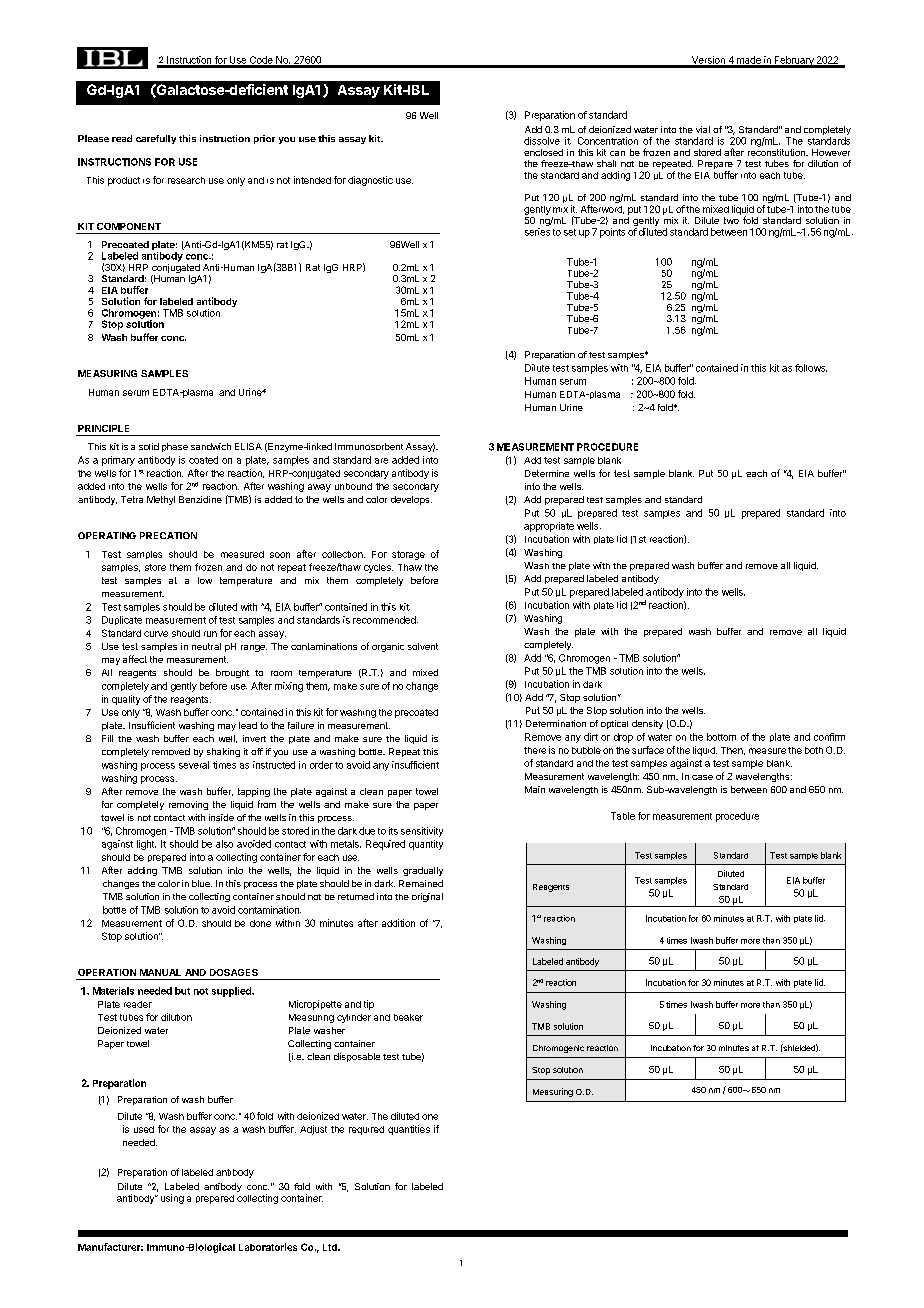  Describe the element at coordinates (313, 1130) in the screenshot. I see `Adjust` at that location.
